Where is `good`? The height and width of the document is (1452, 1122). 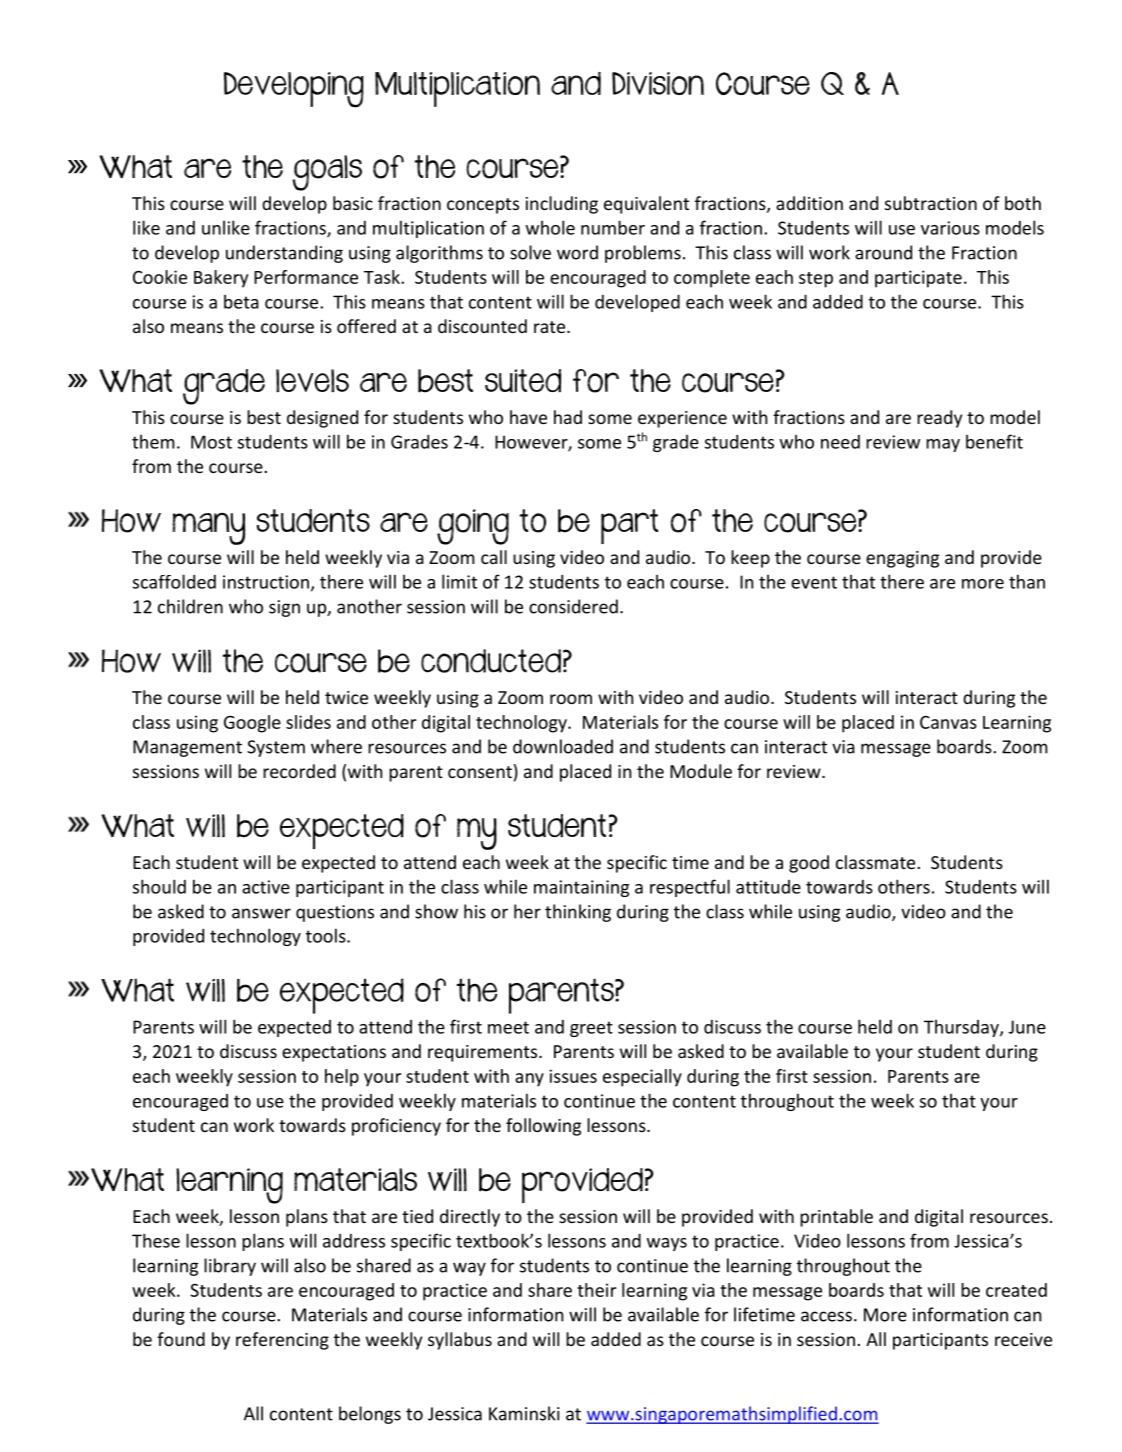 good is located at coordinates (809, 864).
